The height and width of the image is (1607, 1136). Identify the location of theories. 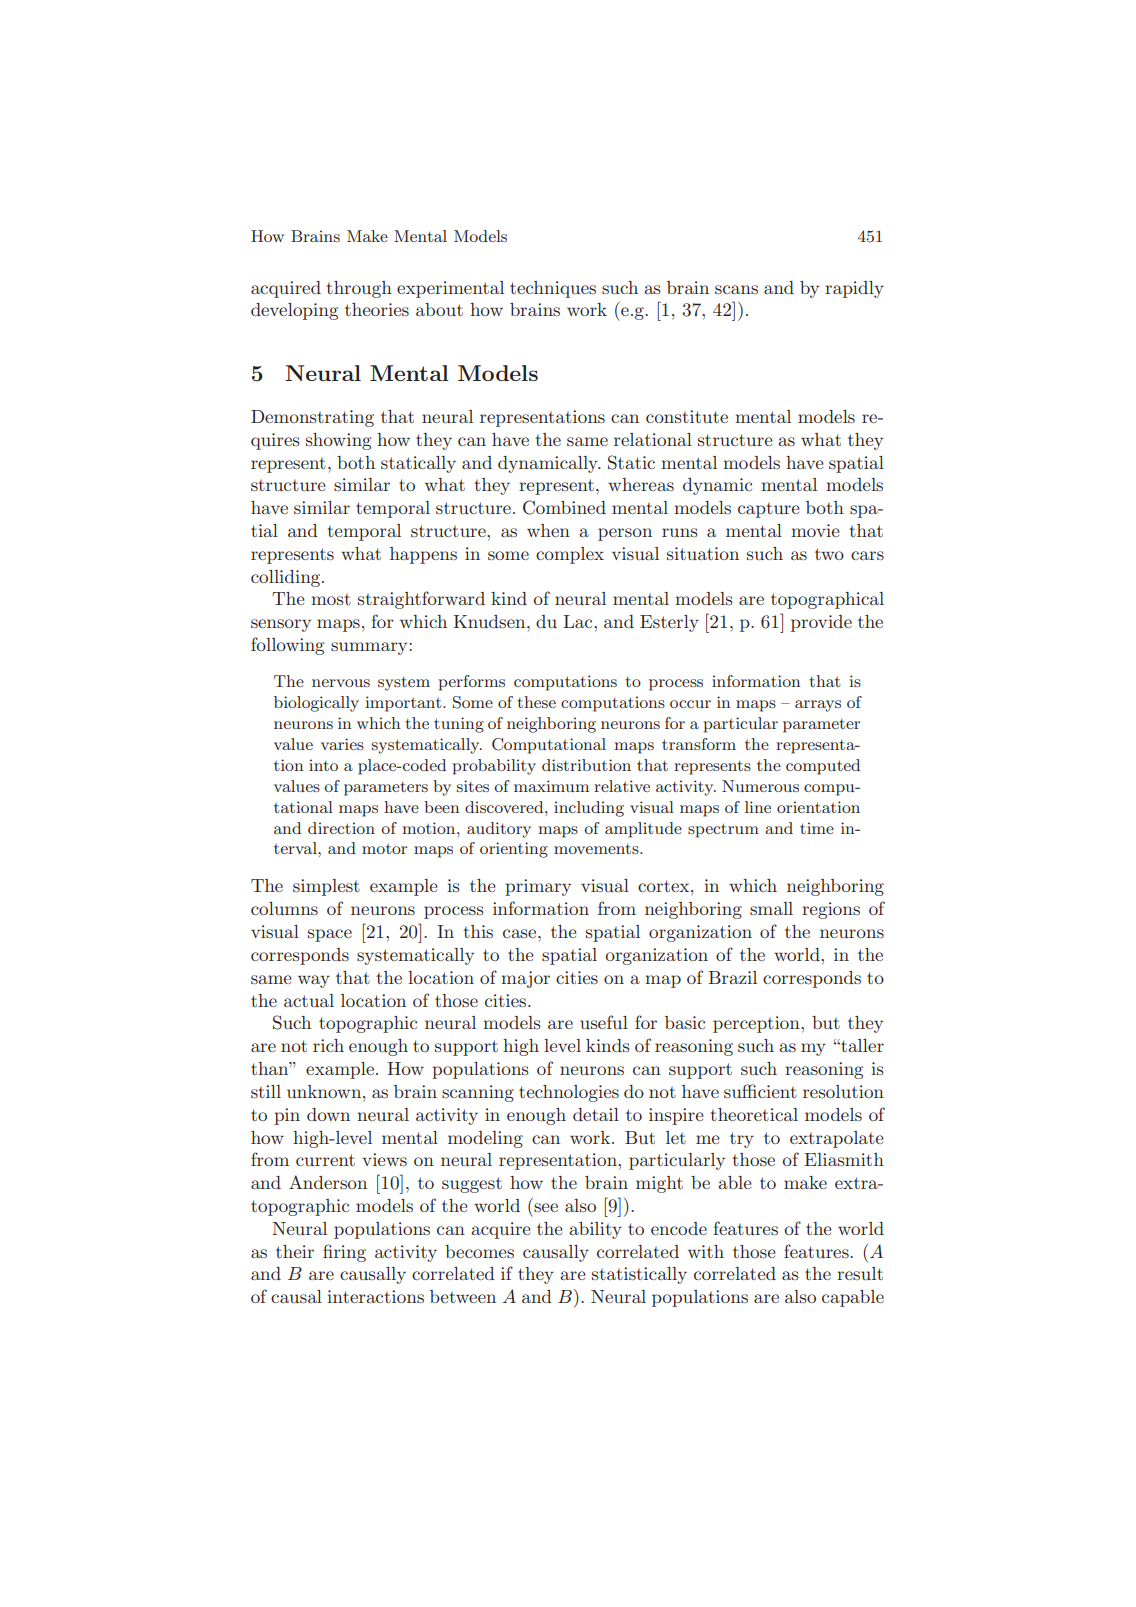
(377, 309).
